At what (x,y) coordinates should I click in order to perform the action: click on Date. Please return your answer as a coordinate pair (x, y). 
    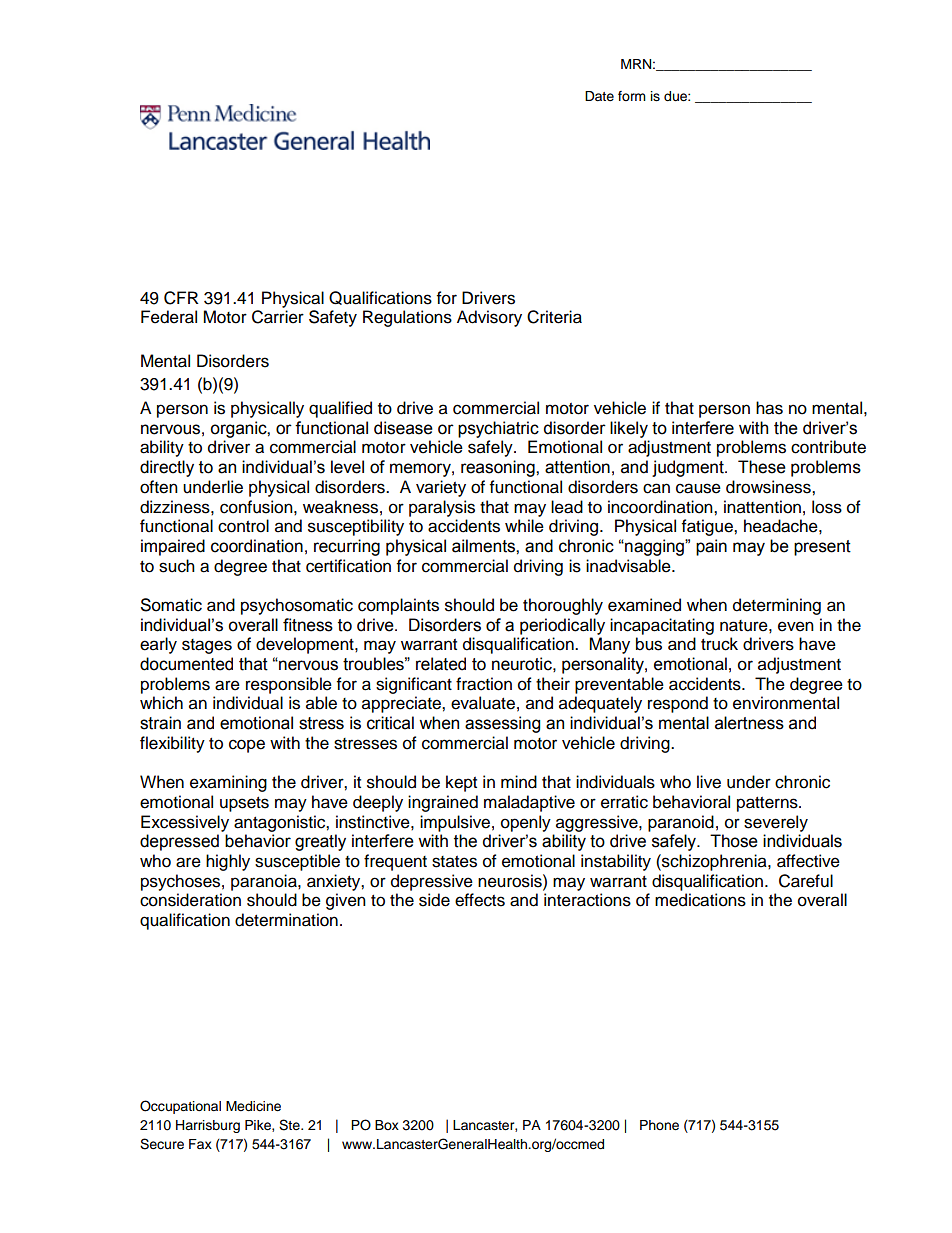
    Looking at the image, I should click on (599, 96).
